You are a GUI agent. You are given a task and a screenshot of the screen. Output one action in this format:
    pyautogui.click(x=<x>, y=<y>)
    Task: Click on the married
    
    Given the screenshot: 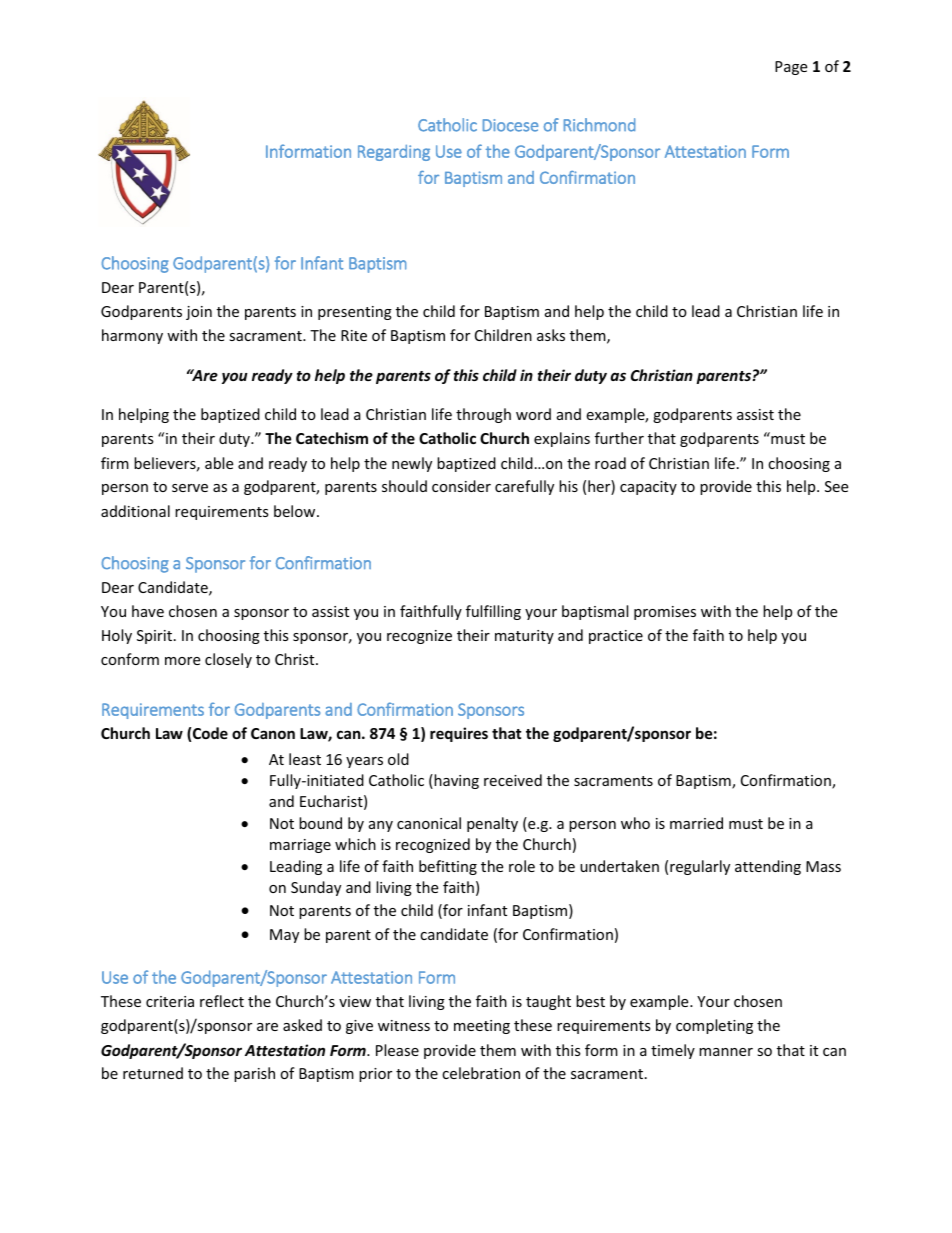 What is the action you would take?
    pyautogui.click(x=696, y=823)
